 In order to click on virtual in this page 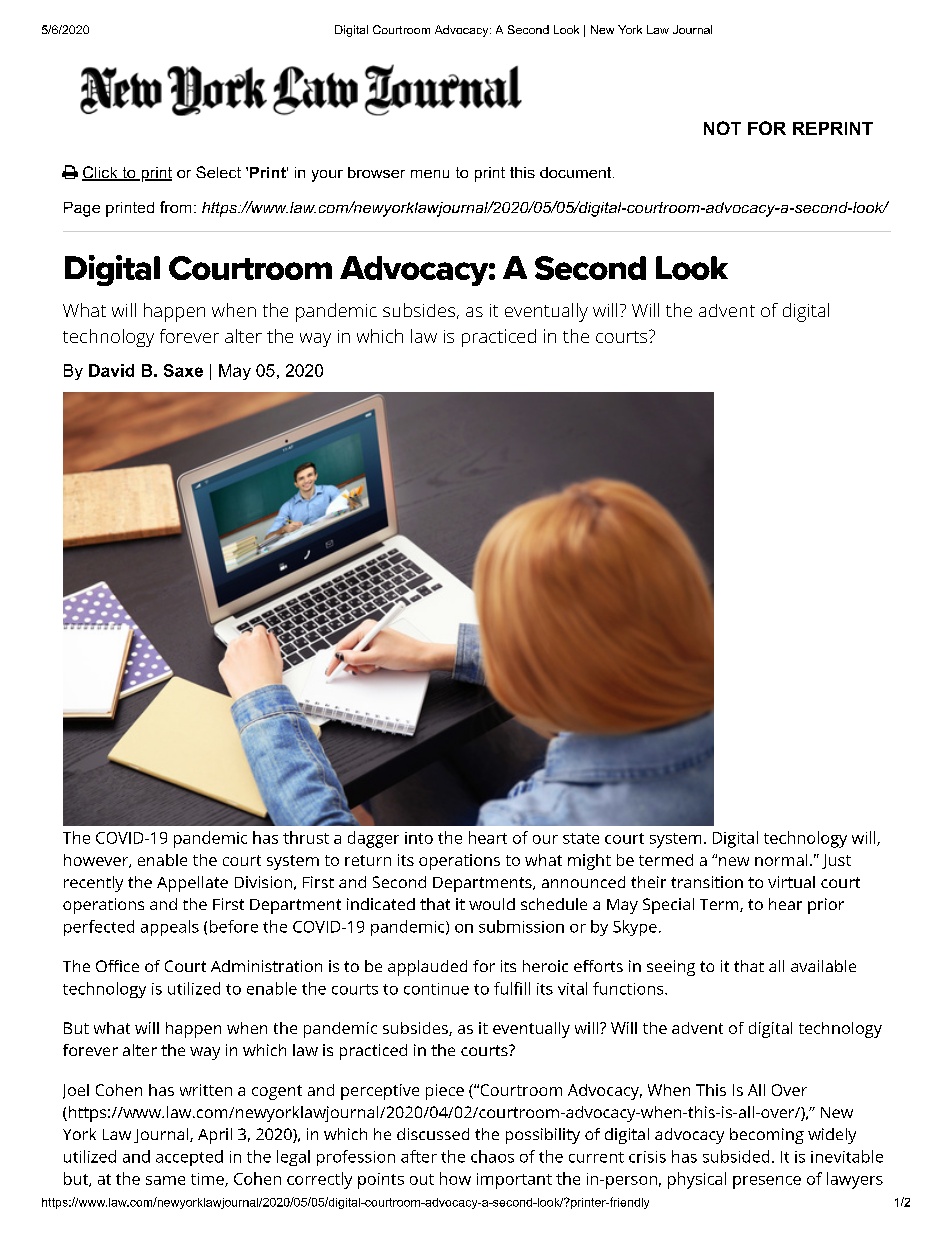, I will do `click(791, 882)`.
